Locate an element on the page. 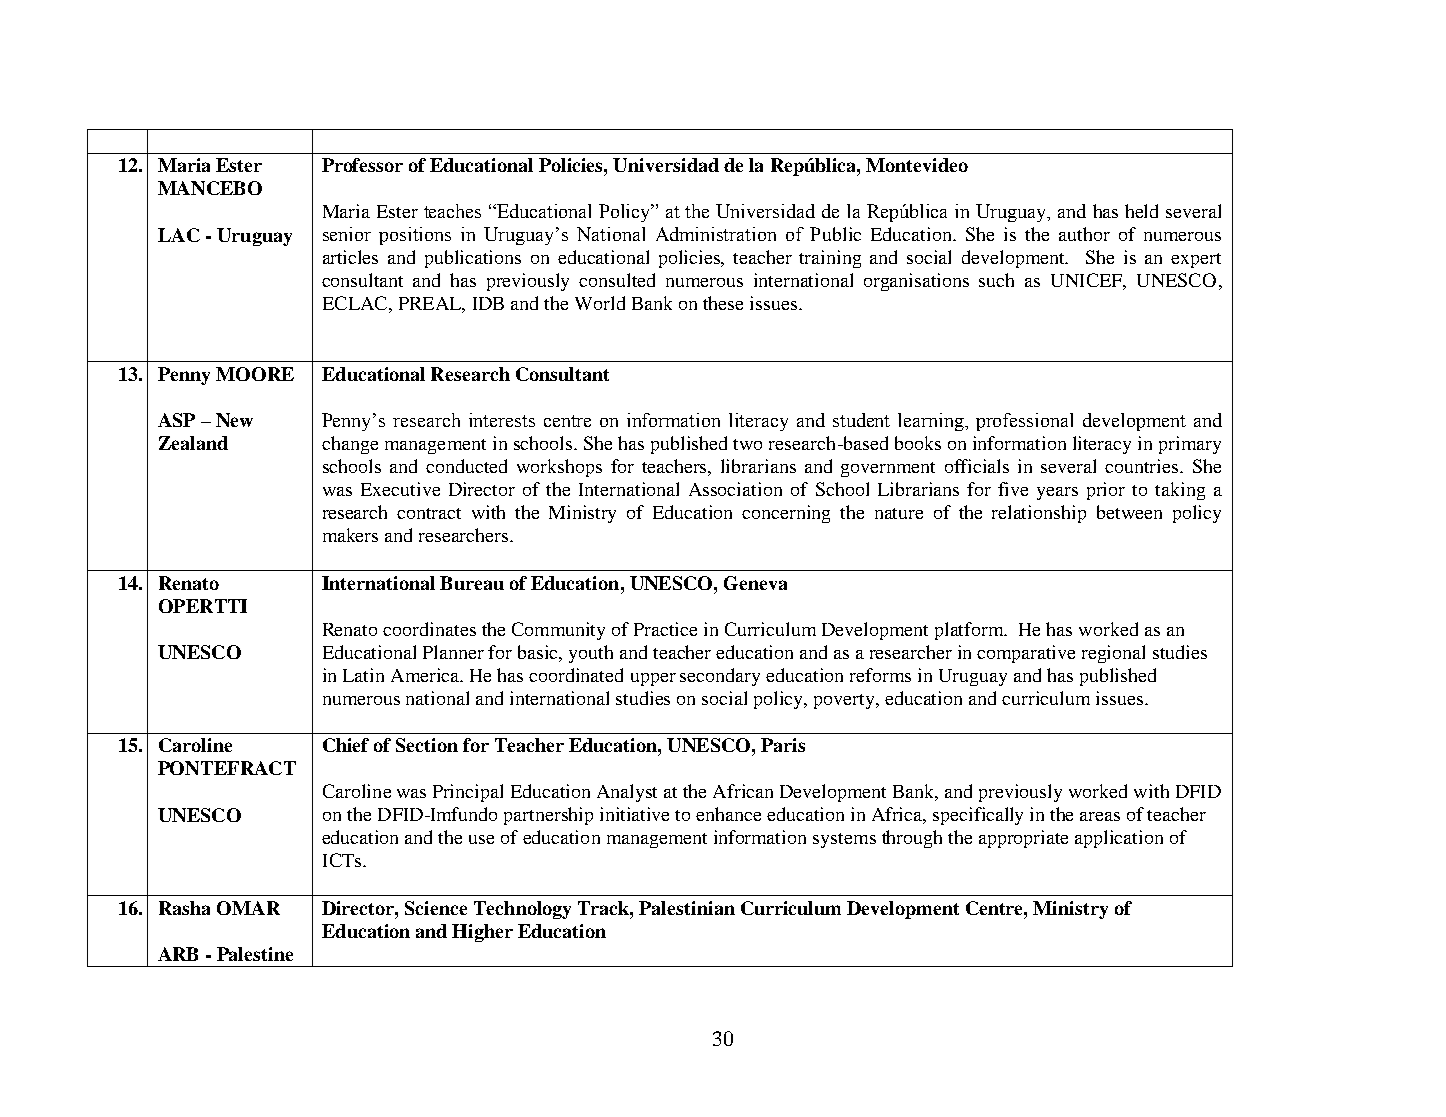 Image resolution: width=1446 pixels, height=1117 pixels. these is located at coordinates (723, 303).
